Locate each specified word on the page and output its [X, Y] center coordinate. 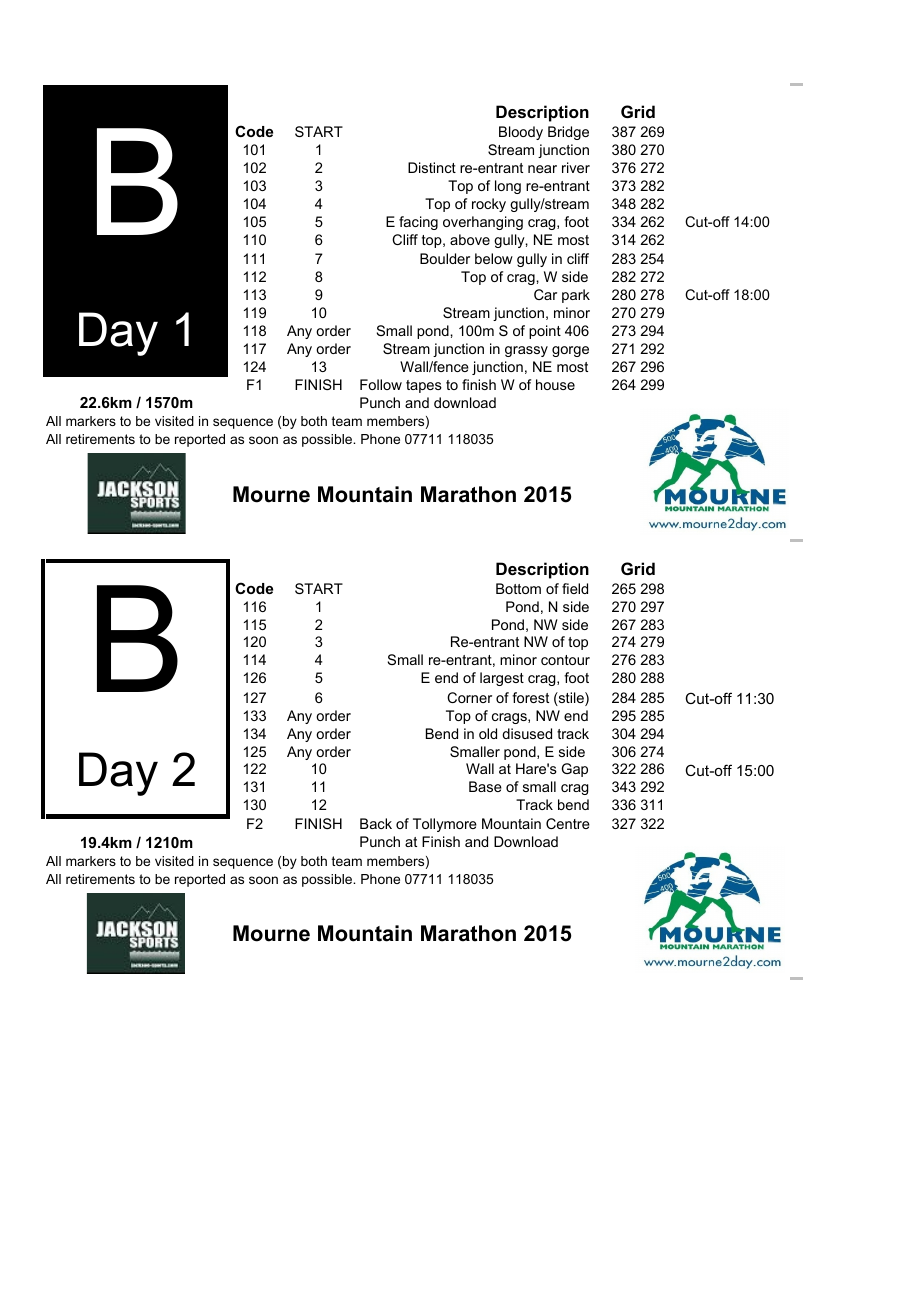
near [542, 169]
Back [376, 823]
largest [502, 679]
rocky [489, 205]
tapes [424, 386]
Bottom [518, 588]
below [494, 258]
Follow [381, 384]
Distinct [432, 167]
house [555, 384]
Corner [469, 697]
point [545, 332]
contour [565, 660]
